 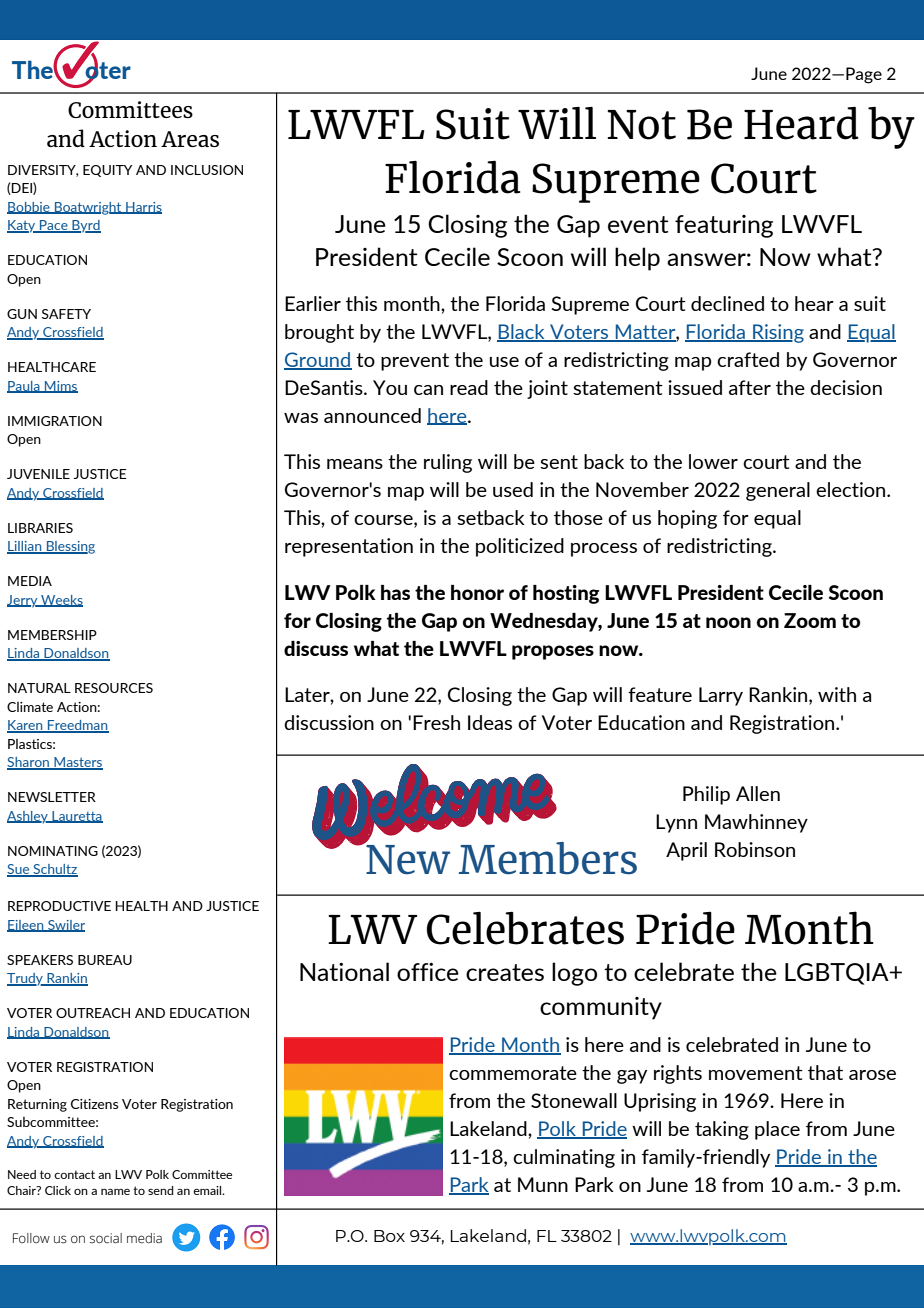 What do you see at coordinates (115, 1191) in the document?
I see `name` at bounding box center [115, 1191].
